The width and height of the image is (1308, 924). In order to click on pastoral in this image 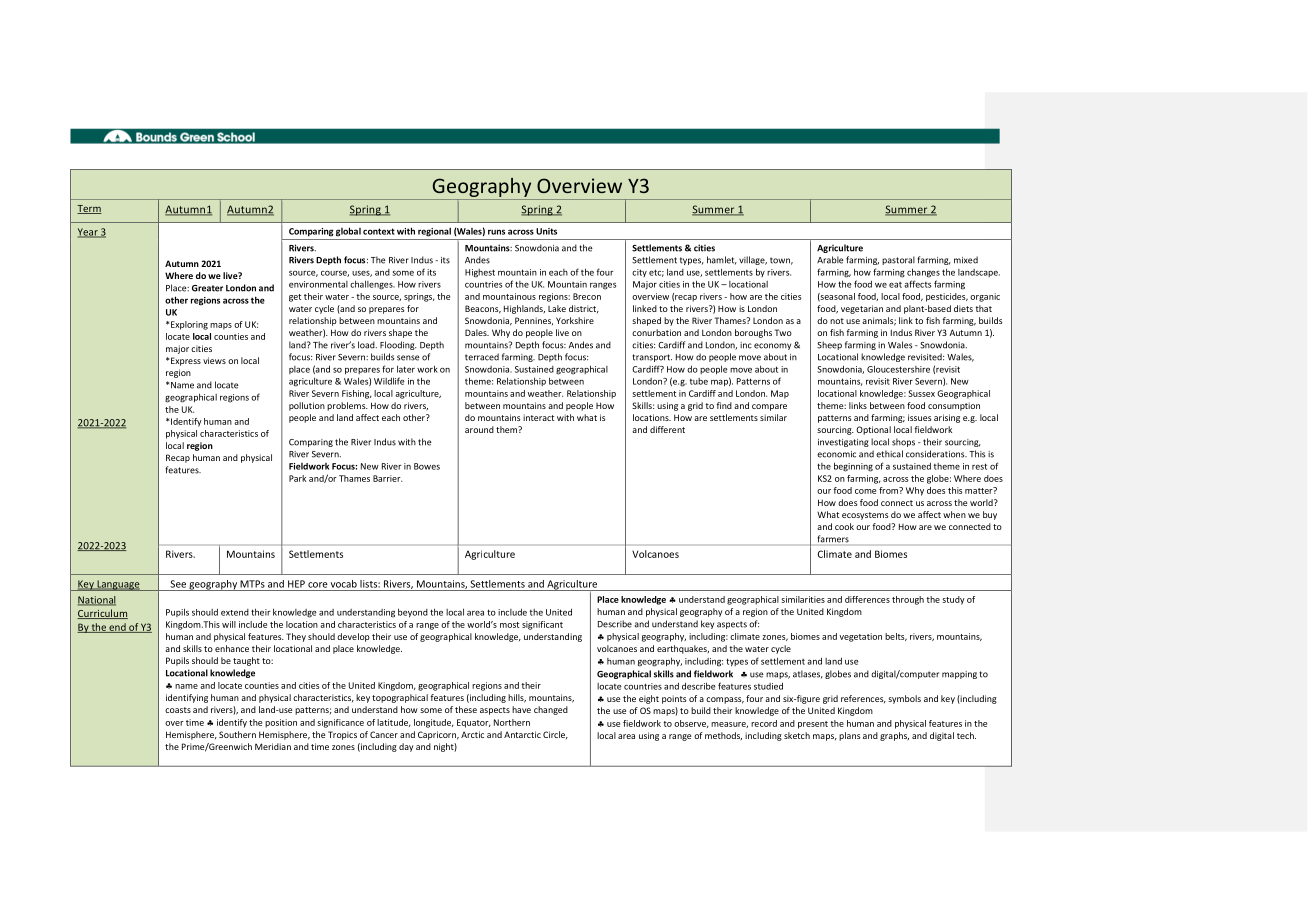, I will do `click(898, 260)`.
